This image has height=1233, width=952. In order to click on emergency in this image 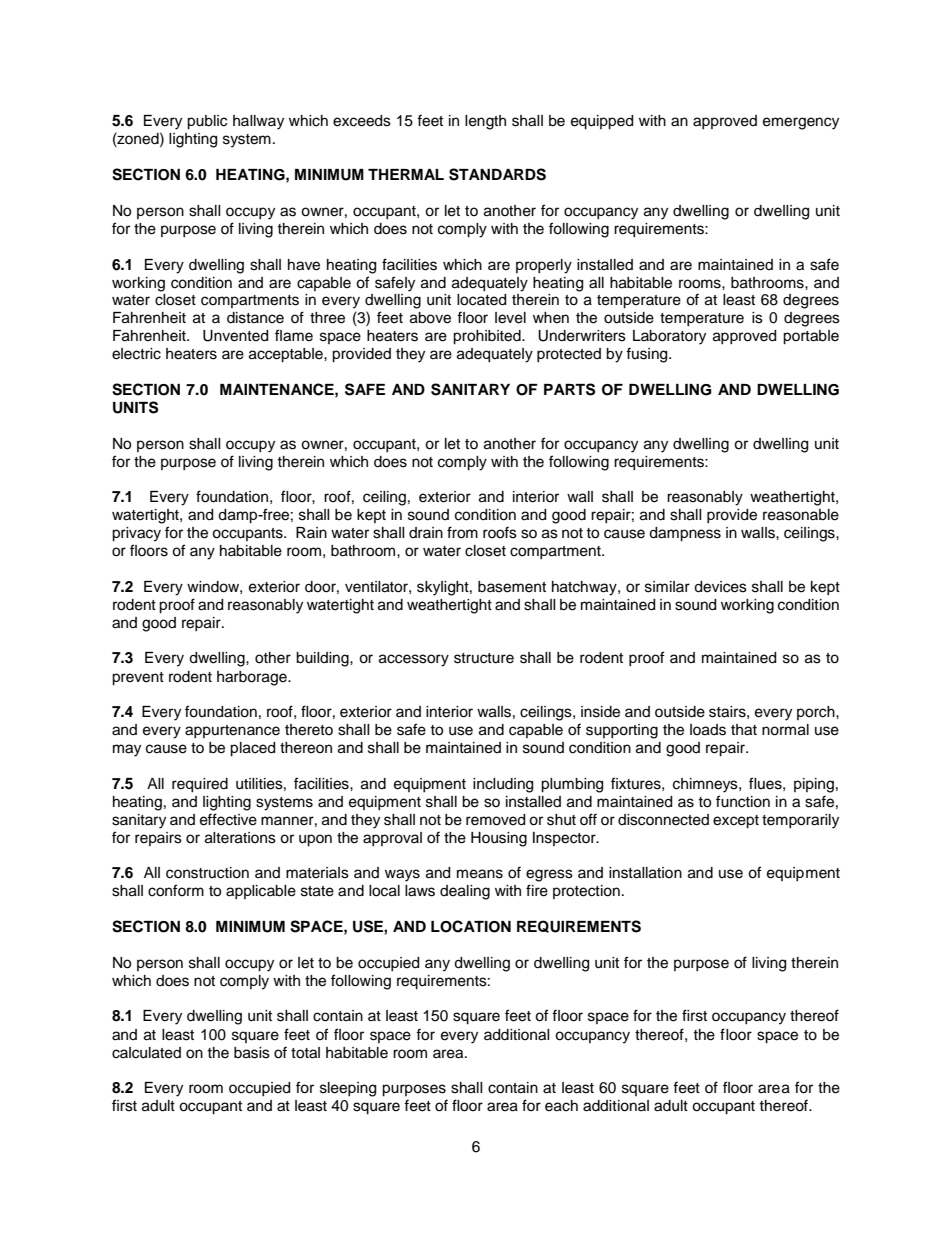, I will do `click(801, 123)`.
